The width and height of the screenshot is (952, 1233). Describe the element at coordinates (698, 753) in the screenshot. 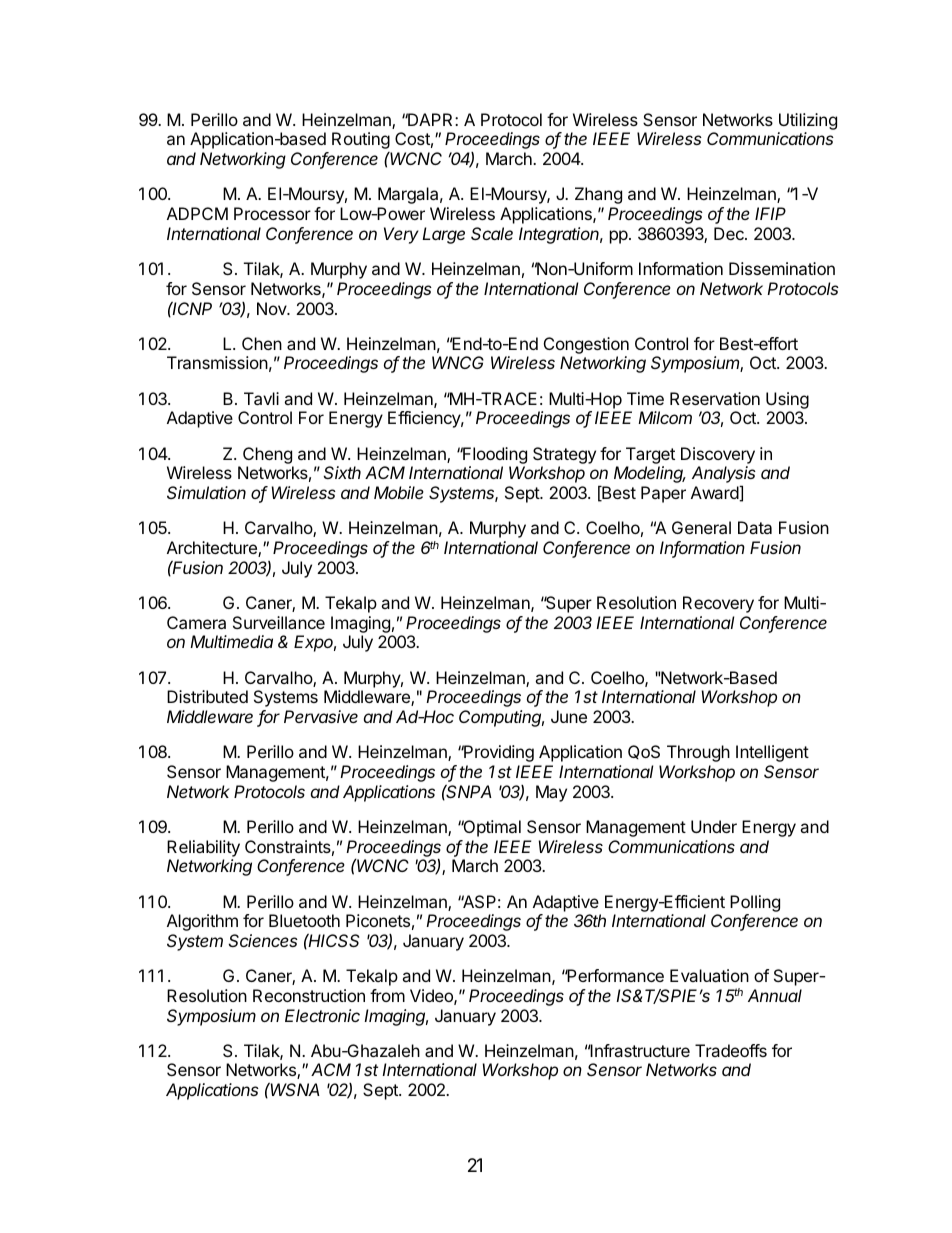

I see `Through` at that location.
